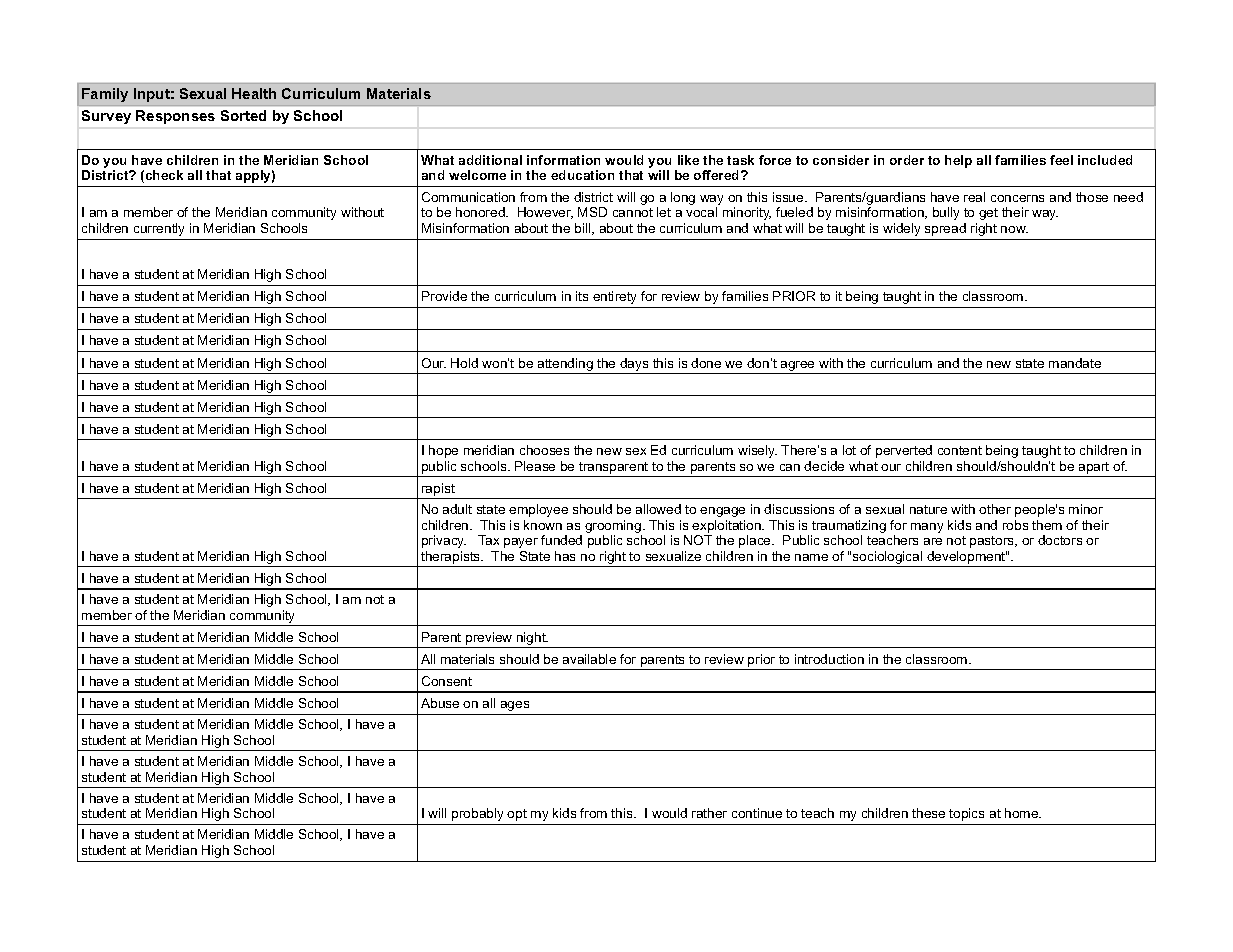  What do you see at coordinates (709, 813) in the page?
I see `rather` at bounding box center [709, 813].
